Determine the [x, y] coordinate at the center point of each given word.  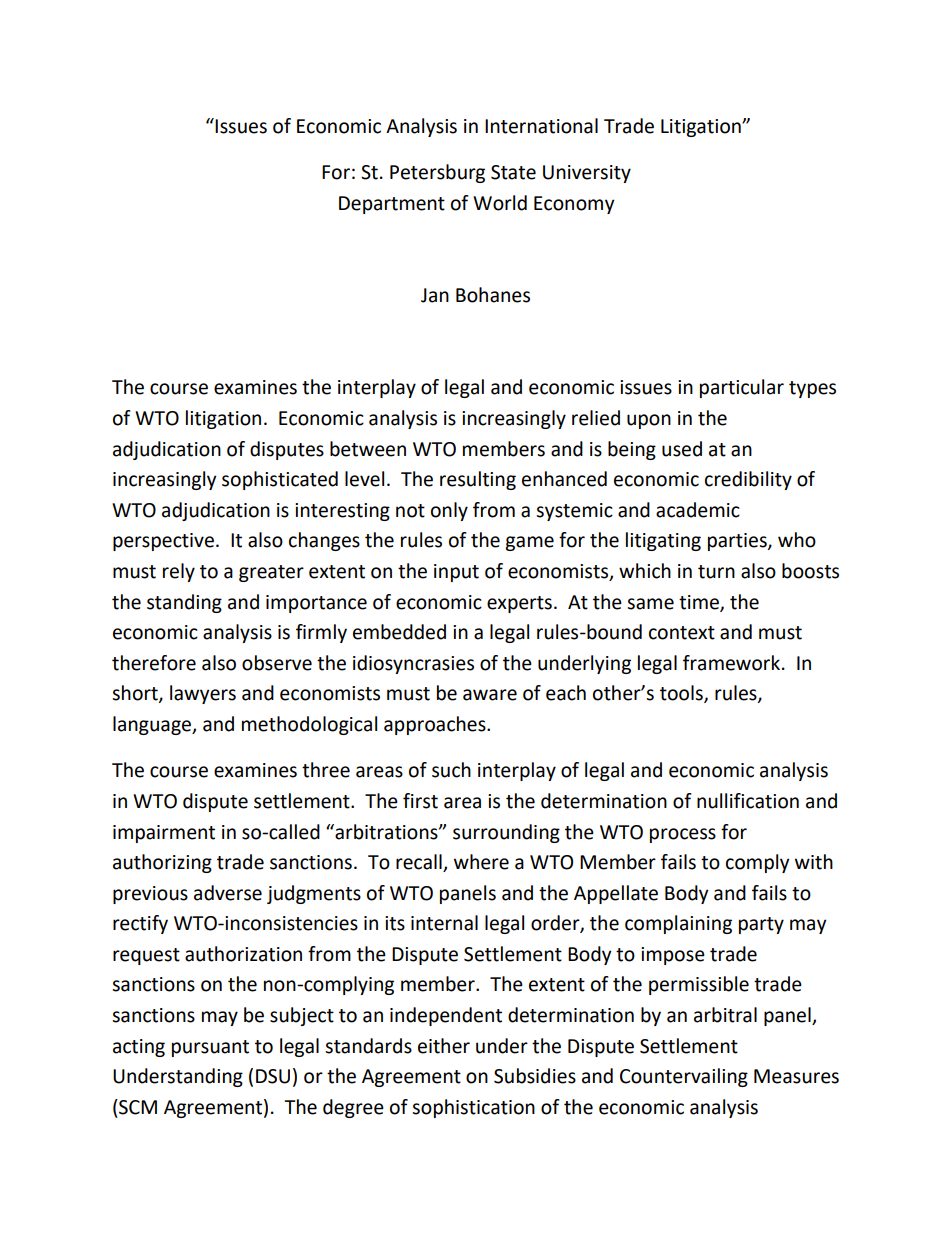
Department [392, 205]
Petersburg [437, 173]
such [451, 770]
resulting [478, 480]
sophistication [473, 1108]
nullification [748, 801]
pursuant [210, 1048]
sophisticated [280, 480]
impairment [164, 834]
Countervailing [684, 1077]
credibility [748, 480]
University [587, 174]
